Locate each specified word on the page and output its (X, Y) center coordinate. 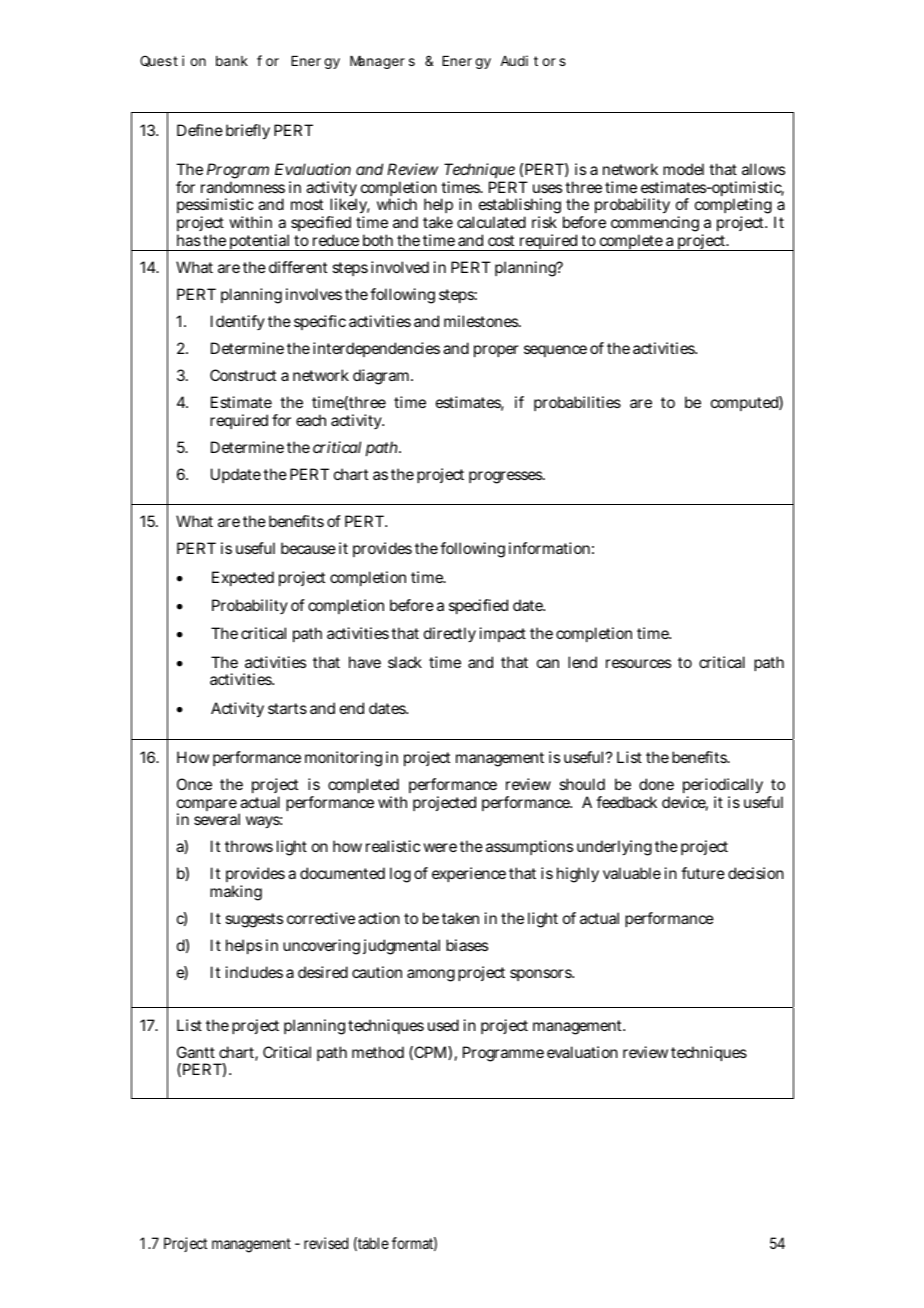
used (443, 1025)
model (683, 169)
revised (326, 1243)
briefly (248, 132)
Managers (382, 63)
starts (287, 708)
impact (503, 634)
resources (638, 663)
